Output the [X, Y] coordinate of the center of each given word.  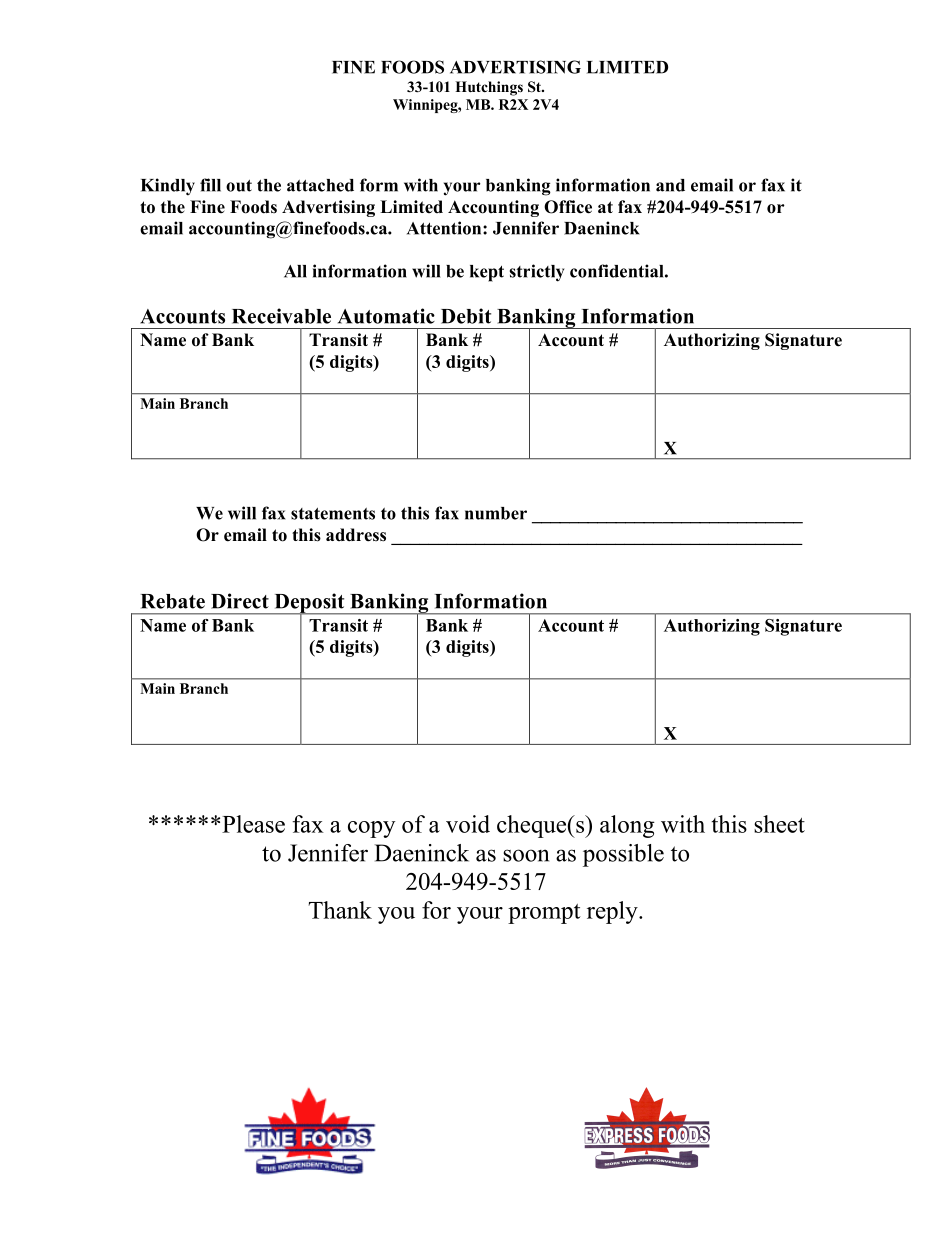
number [496, 513]
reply [613, 912]
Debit [466, 316]
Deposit [309, 604]
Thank [340, 910]
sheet [779, 824]
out [239, 186]
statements [333, 514]
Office [568, 207]
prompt [544, 914]
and [670, 185]
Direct [240, 601]
